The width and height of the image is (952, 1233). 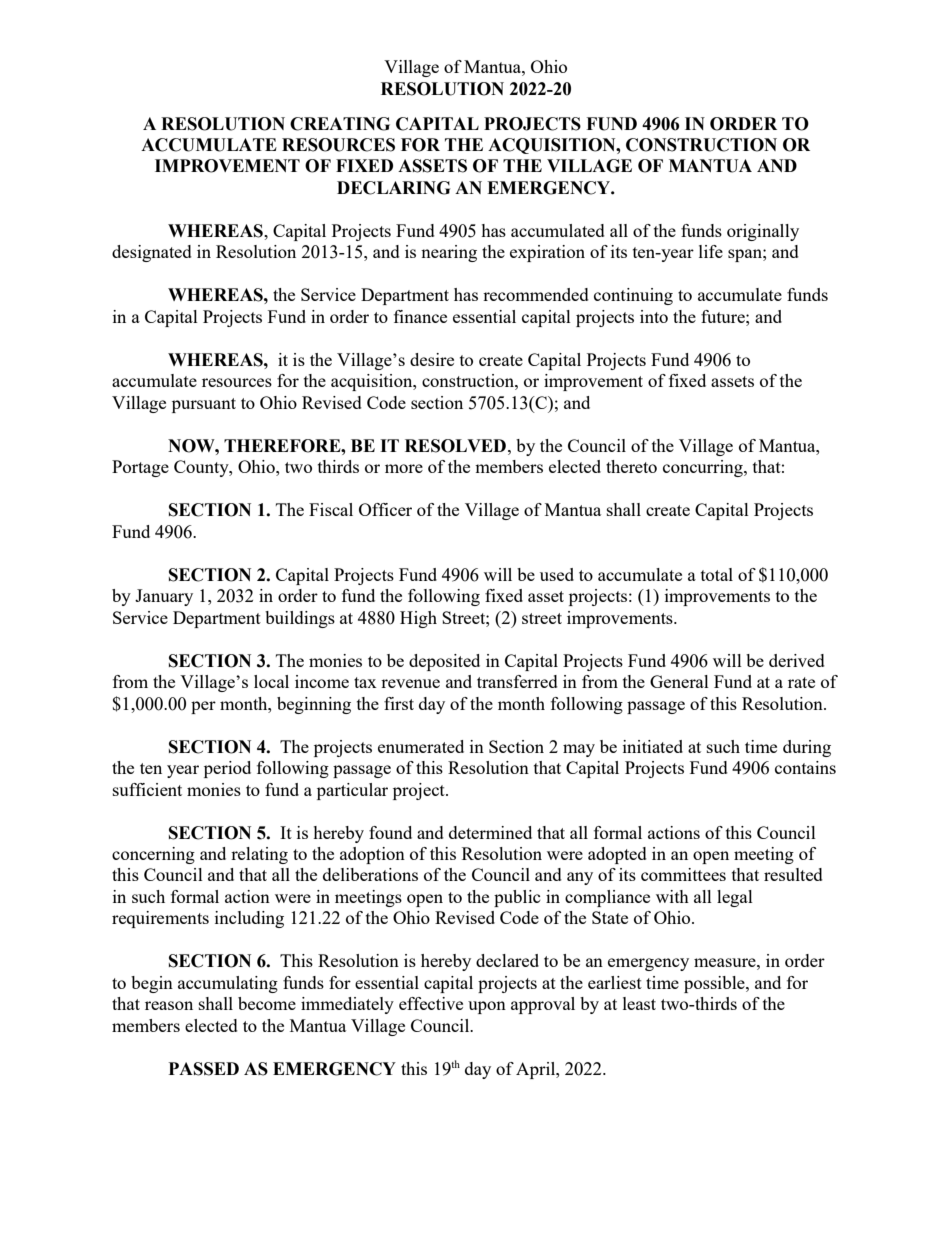 I want to click on PASSED, so click(x=204, y=1069).
